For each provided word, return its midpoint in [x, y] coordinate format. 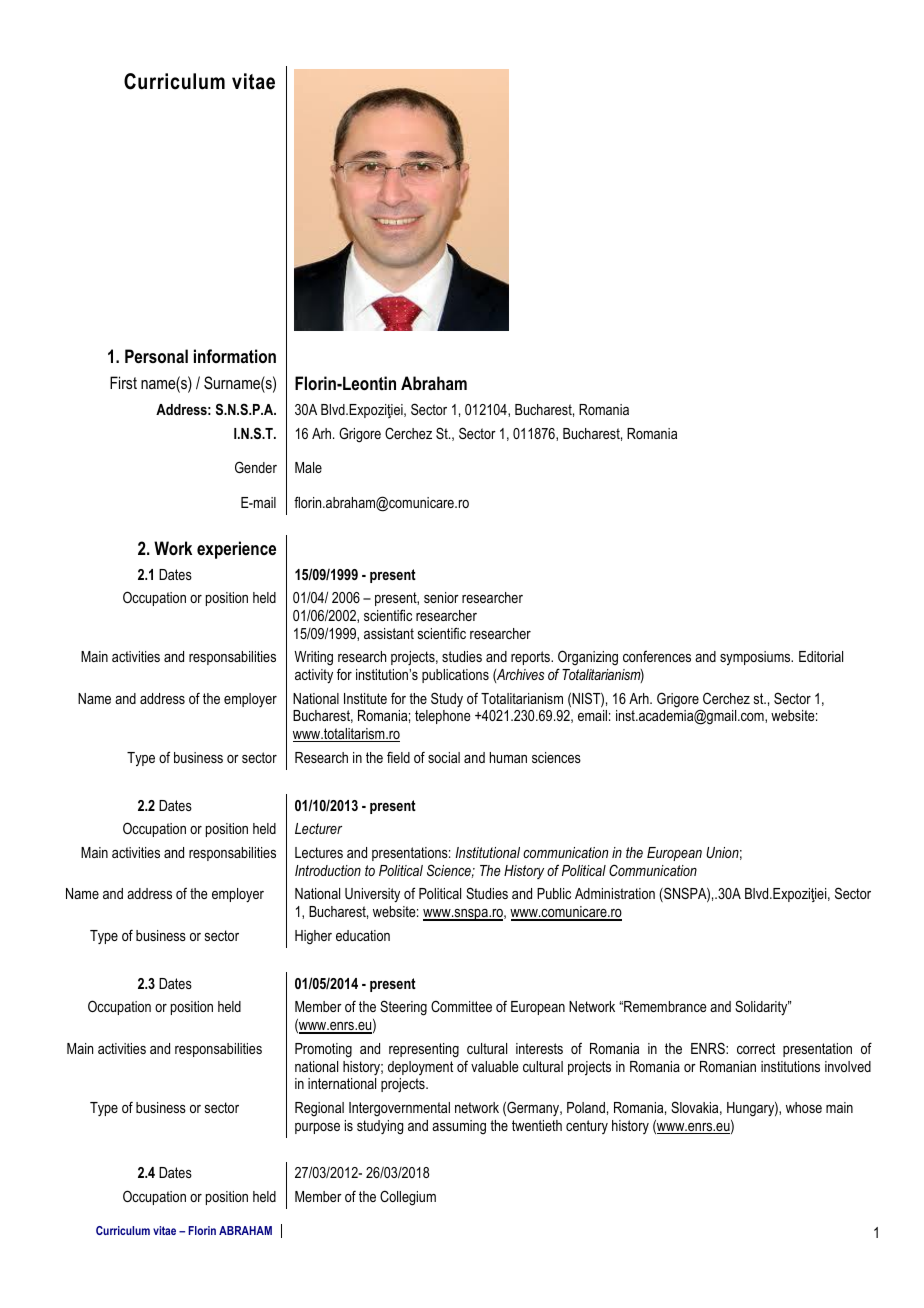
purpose [317, 1128]
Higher [313, 937]
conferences [657, 656]
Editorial [821, 656]
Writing [313, 658]
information [235, 356]
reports [532, 658]
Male [308, 467]
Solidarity [762, 1007]
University [372, 895]
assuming [459, 1127]
